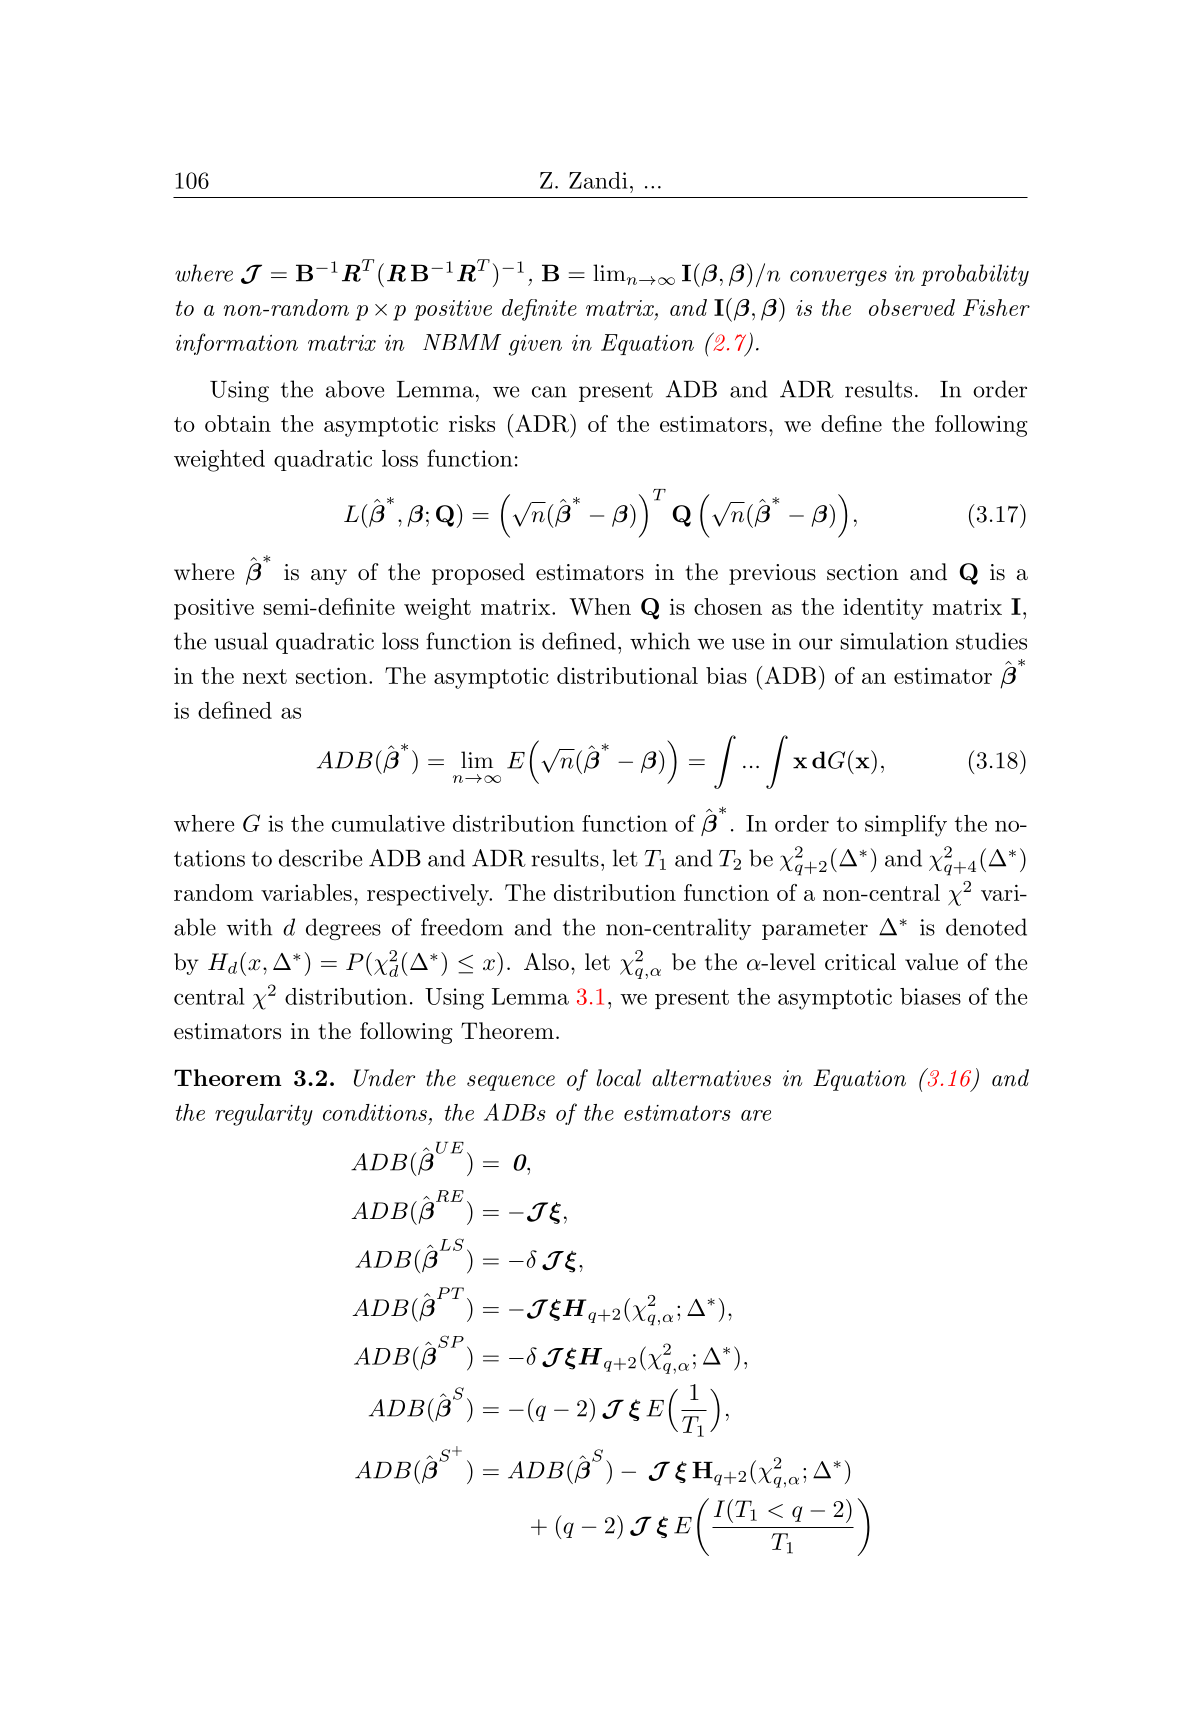 This screenshot has width=1196, height=1709. I want to click on When, so click(600, 606).
